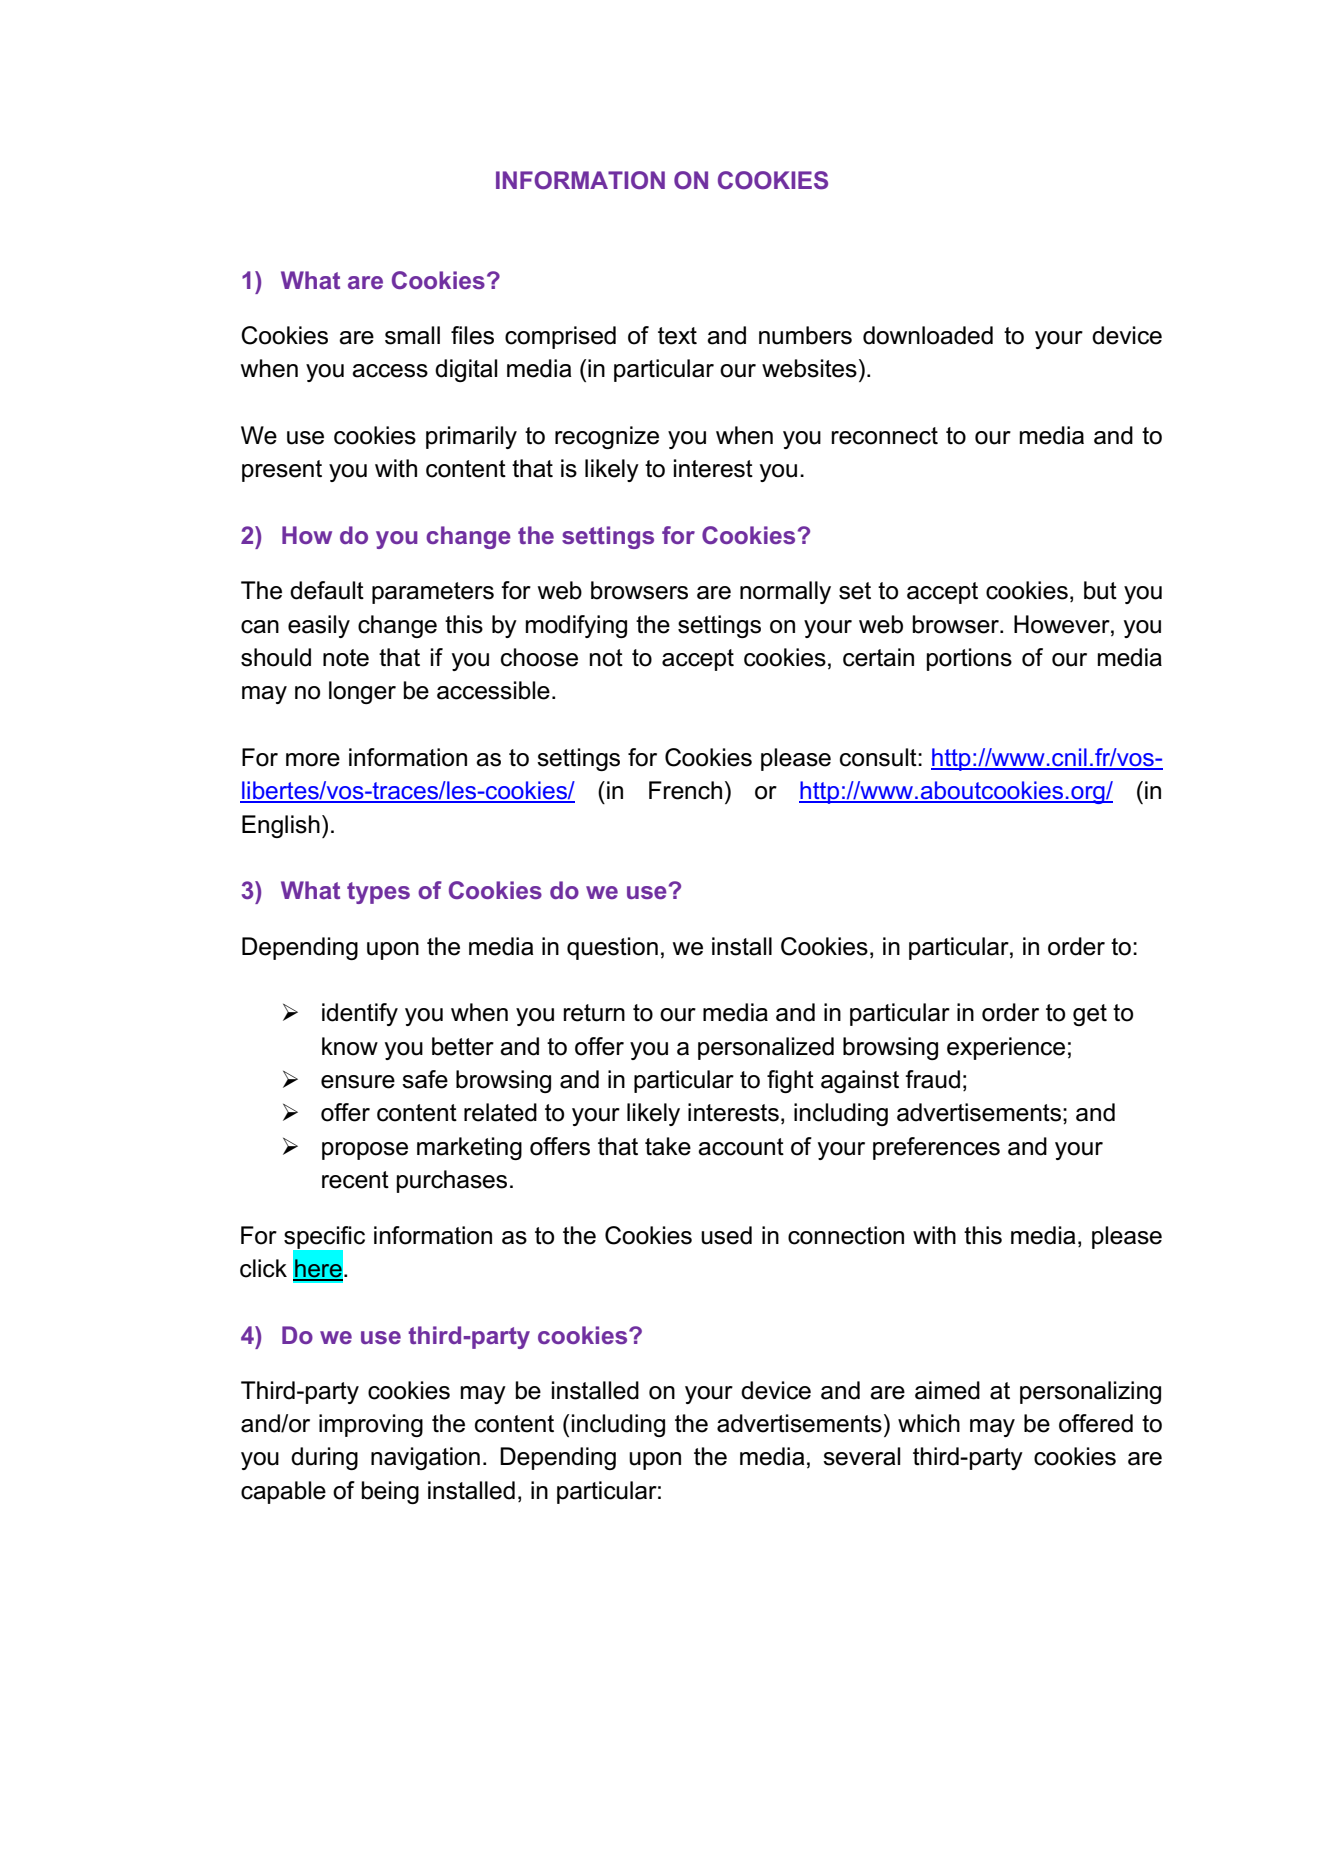 The image size is (1321, 1870). What do you see at coordinates (1006, 1048) in the document?
I see `experience` at bounding box center [1006, 1048].
